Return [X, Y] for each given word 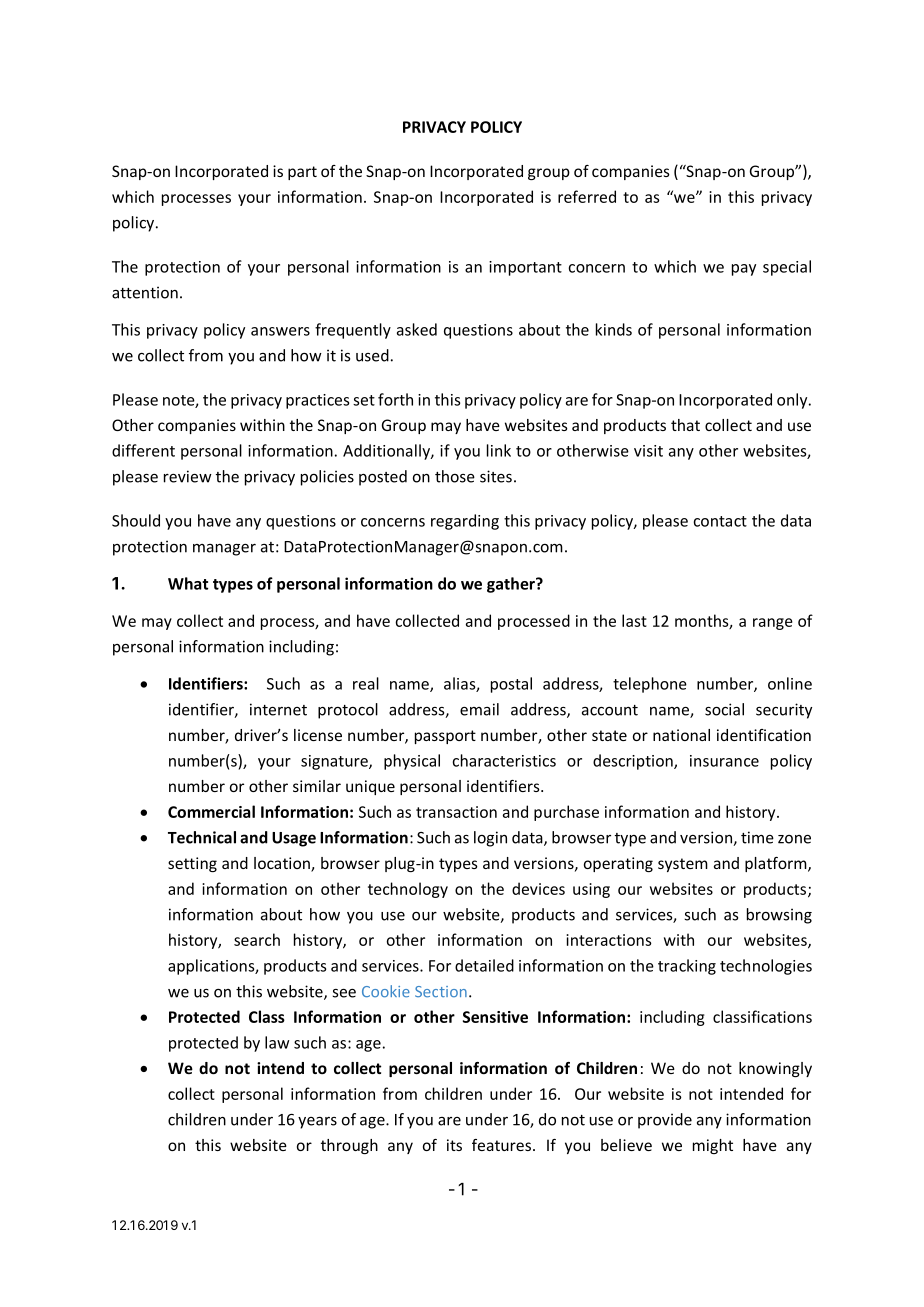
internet [278, 709]
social [724, 709]
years [317, 1123]
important [525, 268]
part [302, 173]
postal [511, 685]
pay [744, 270]
